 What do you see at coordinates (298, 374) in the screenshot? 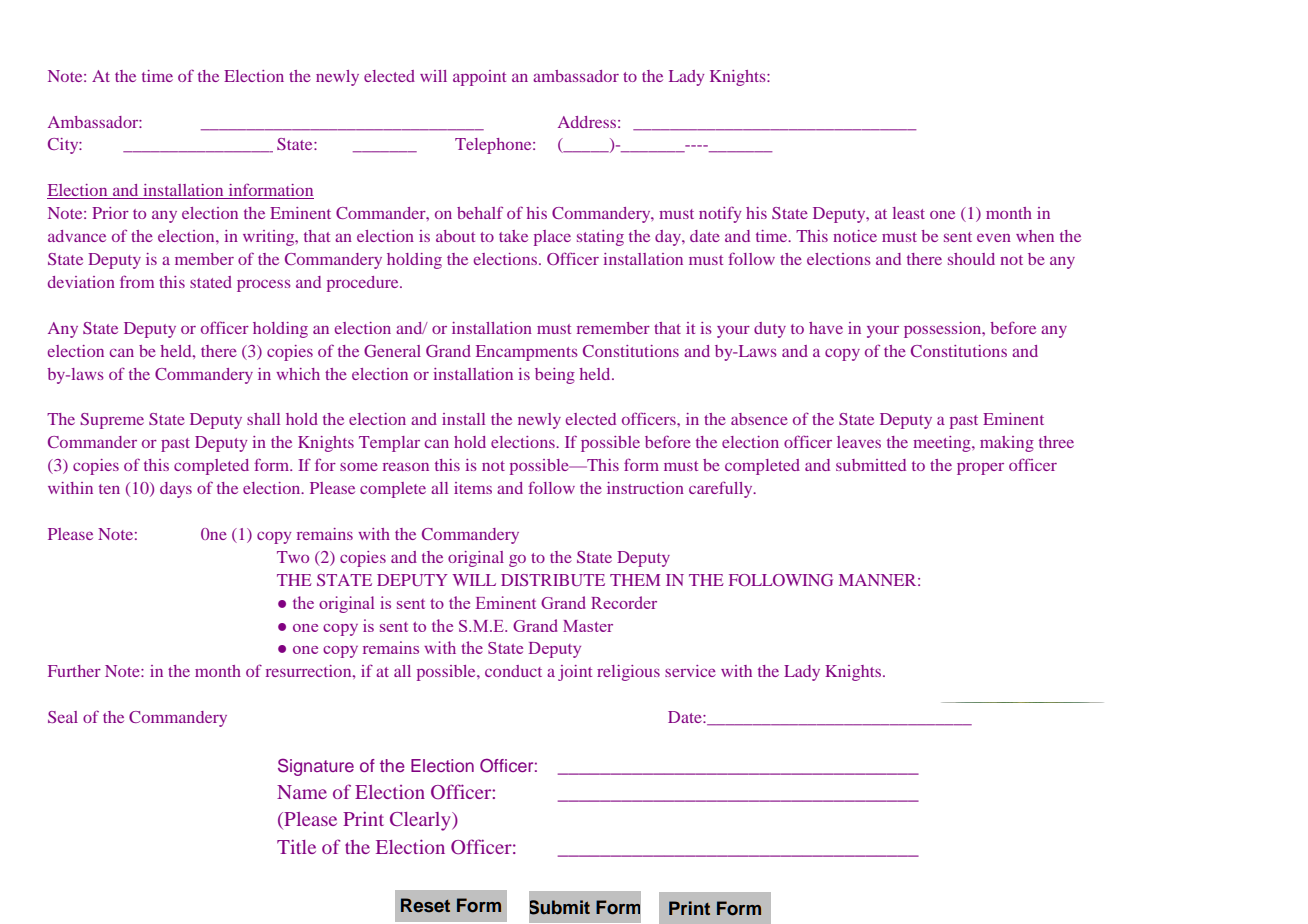
I see `which` at bounding box center [298, 374].
